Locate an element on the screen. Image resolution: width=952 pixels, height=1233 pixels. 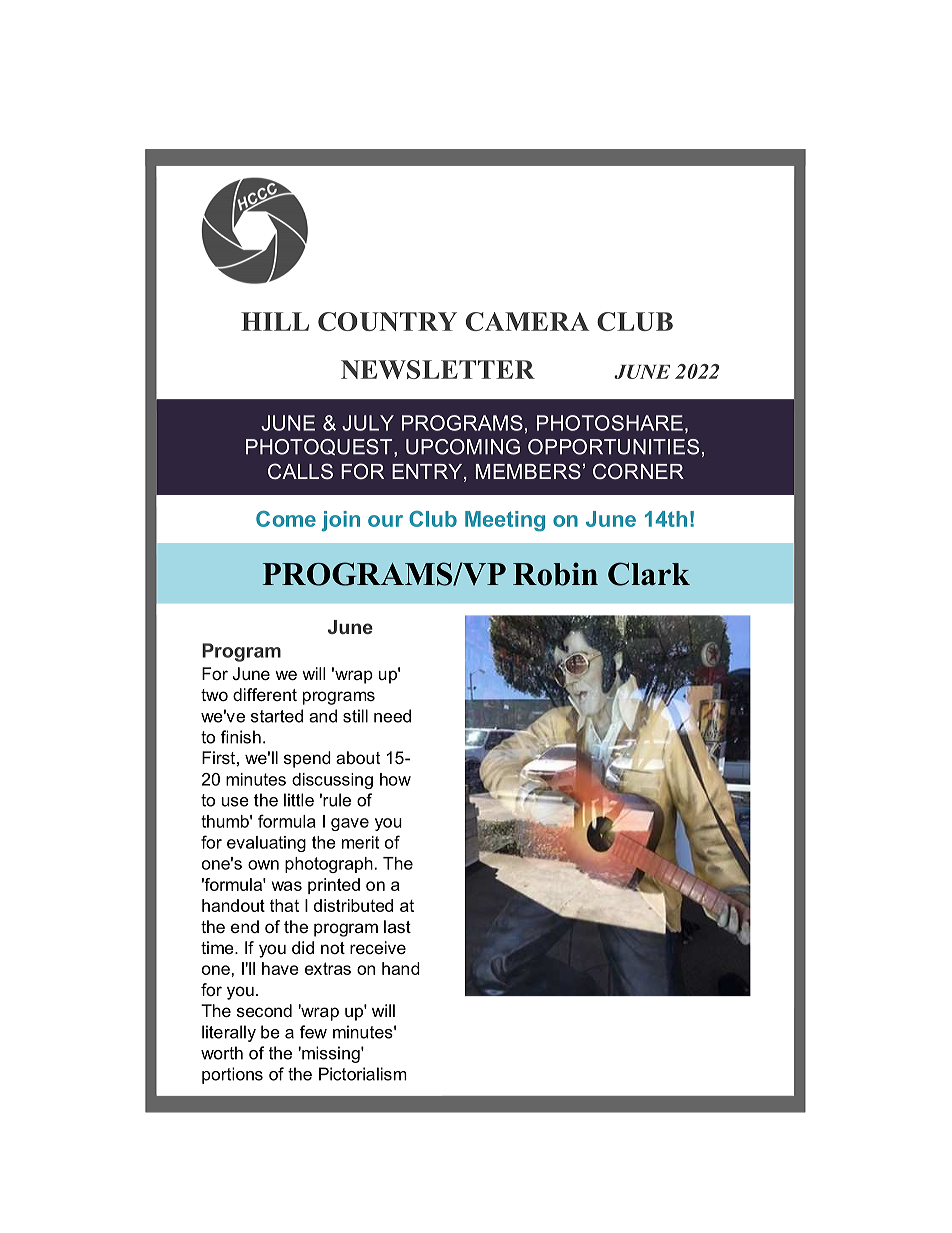
different is located at coordinates (265, 694).
